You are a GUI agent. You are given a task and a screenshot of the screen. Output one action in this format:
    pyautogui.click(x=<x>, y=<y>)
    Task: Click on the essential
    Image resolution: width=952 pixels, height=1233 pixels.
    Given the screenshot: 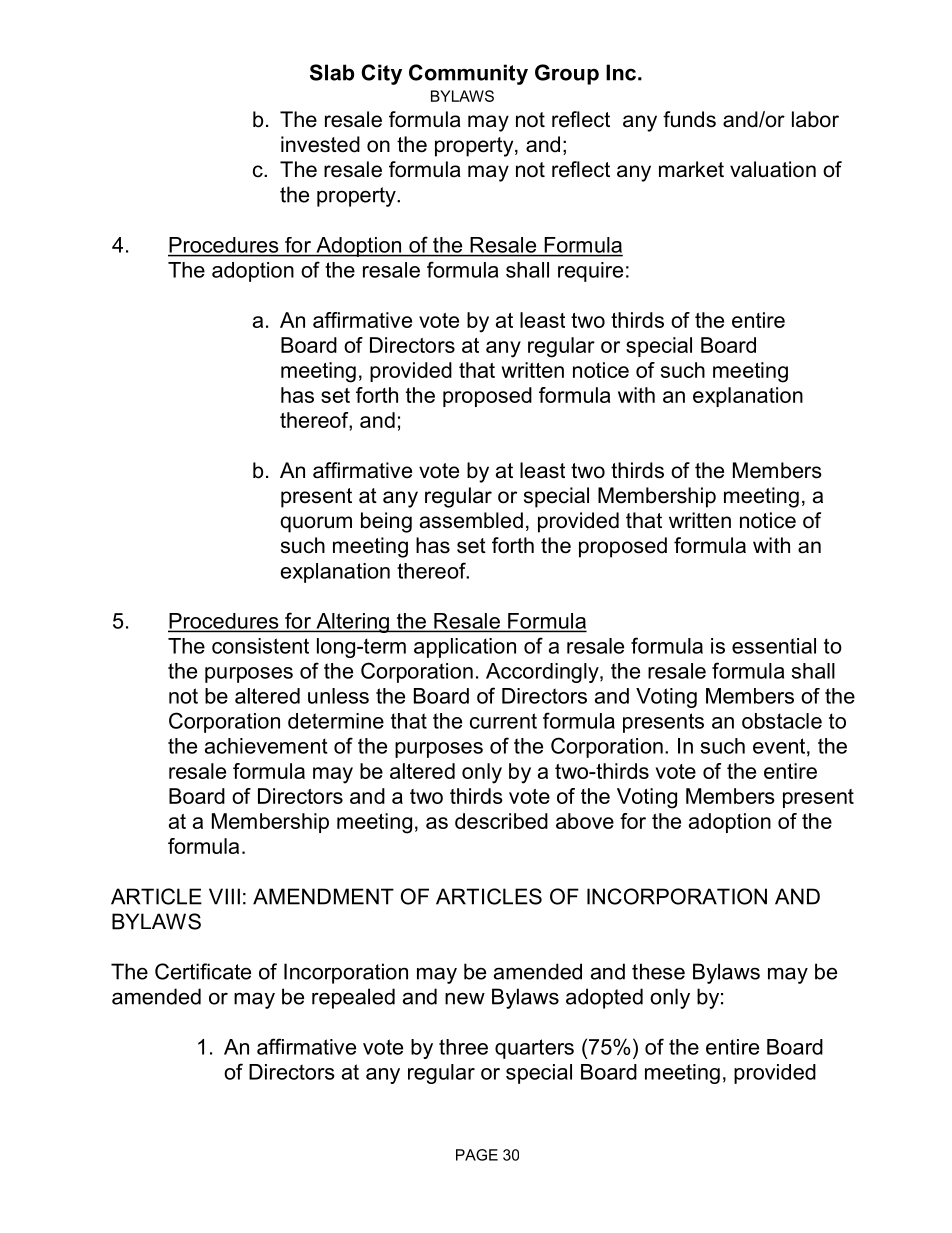 What is the action you would take?
    pyautogui.click(x=774, y=646)
